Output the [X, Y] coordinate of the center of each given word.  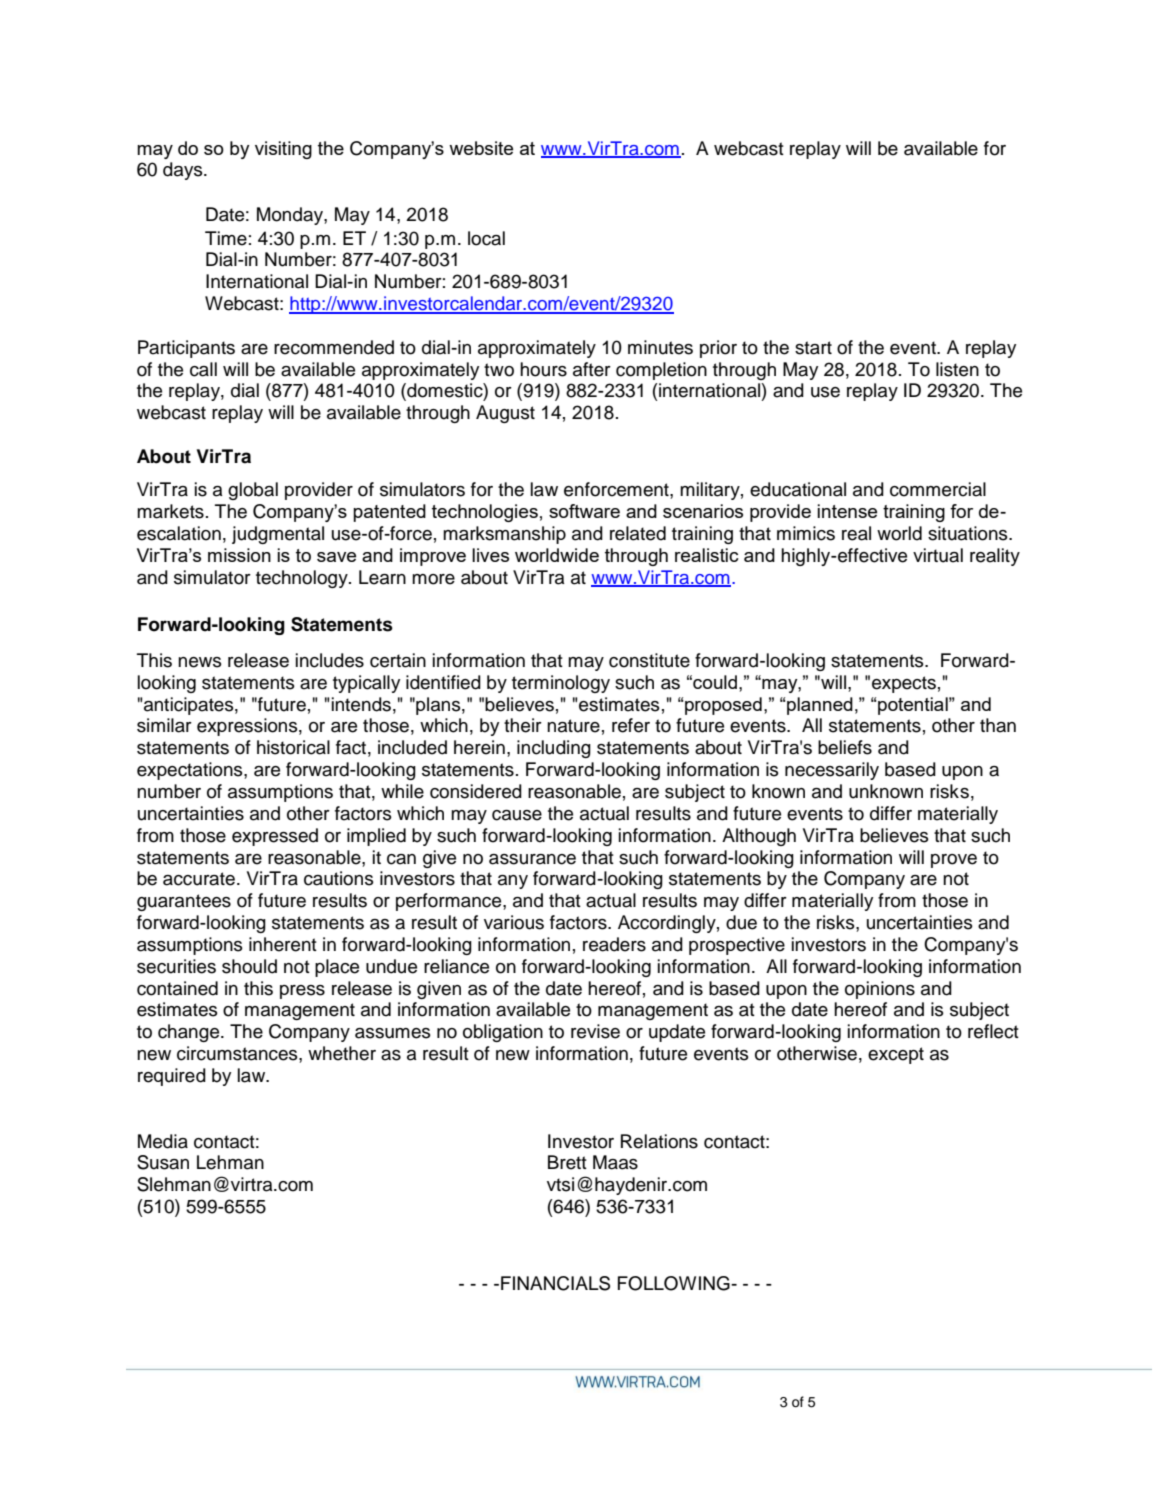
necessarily [832, 771]
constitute [649, 660]
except [896, 1055]
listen [957, 369]
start [813, 348]
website [481, 148]
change [190, 1033]
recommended [334, 347]
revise [595, 1031]
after [592, 369]
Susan [163, 1162]
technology [303, 579]
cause [517, 815]
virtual [938, 555]
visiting [283, 150]
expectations [191, 771]
